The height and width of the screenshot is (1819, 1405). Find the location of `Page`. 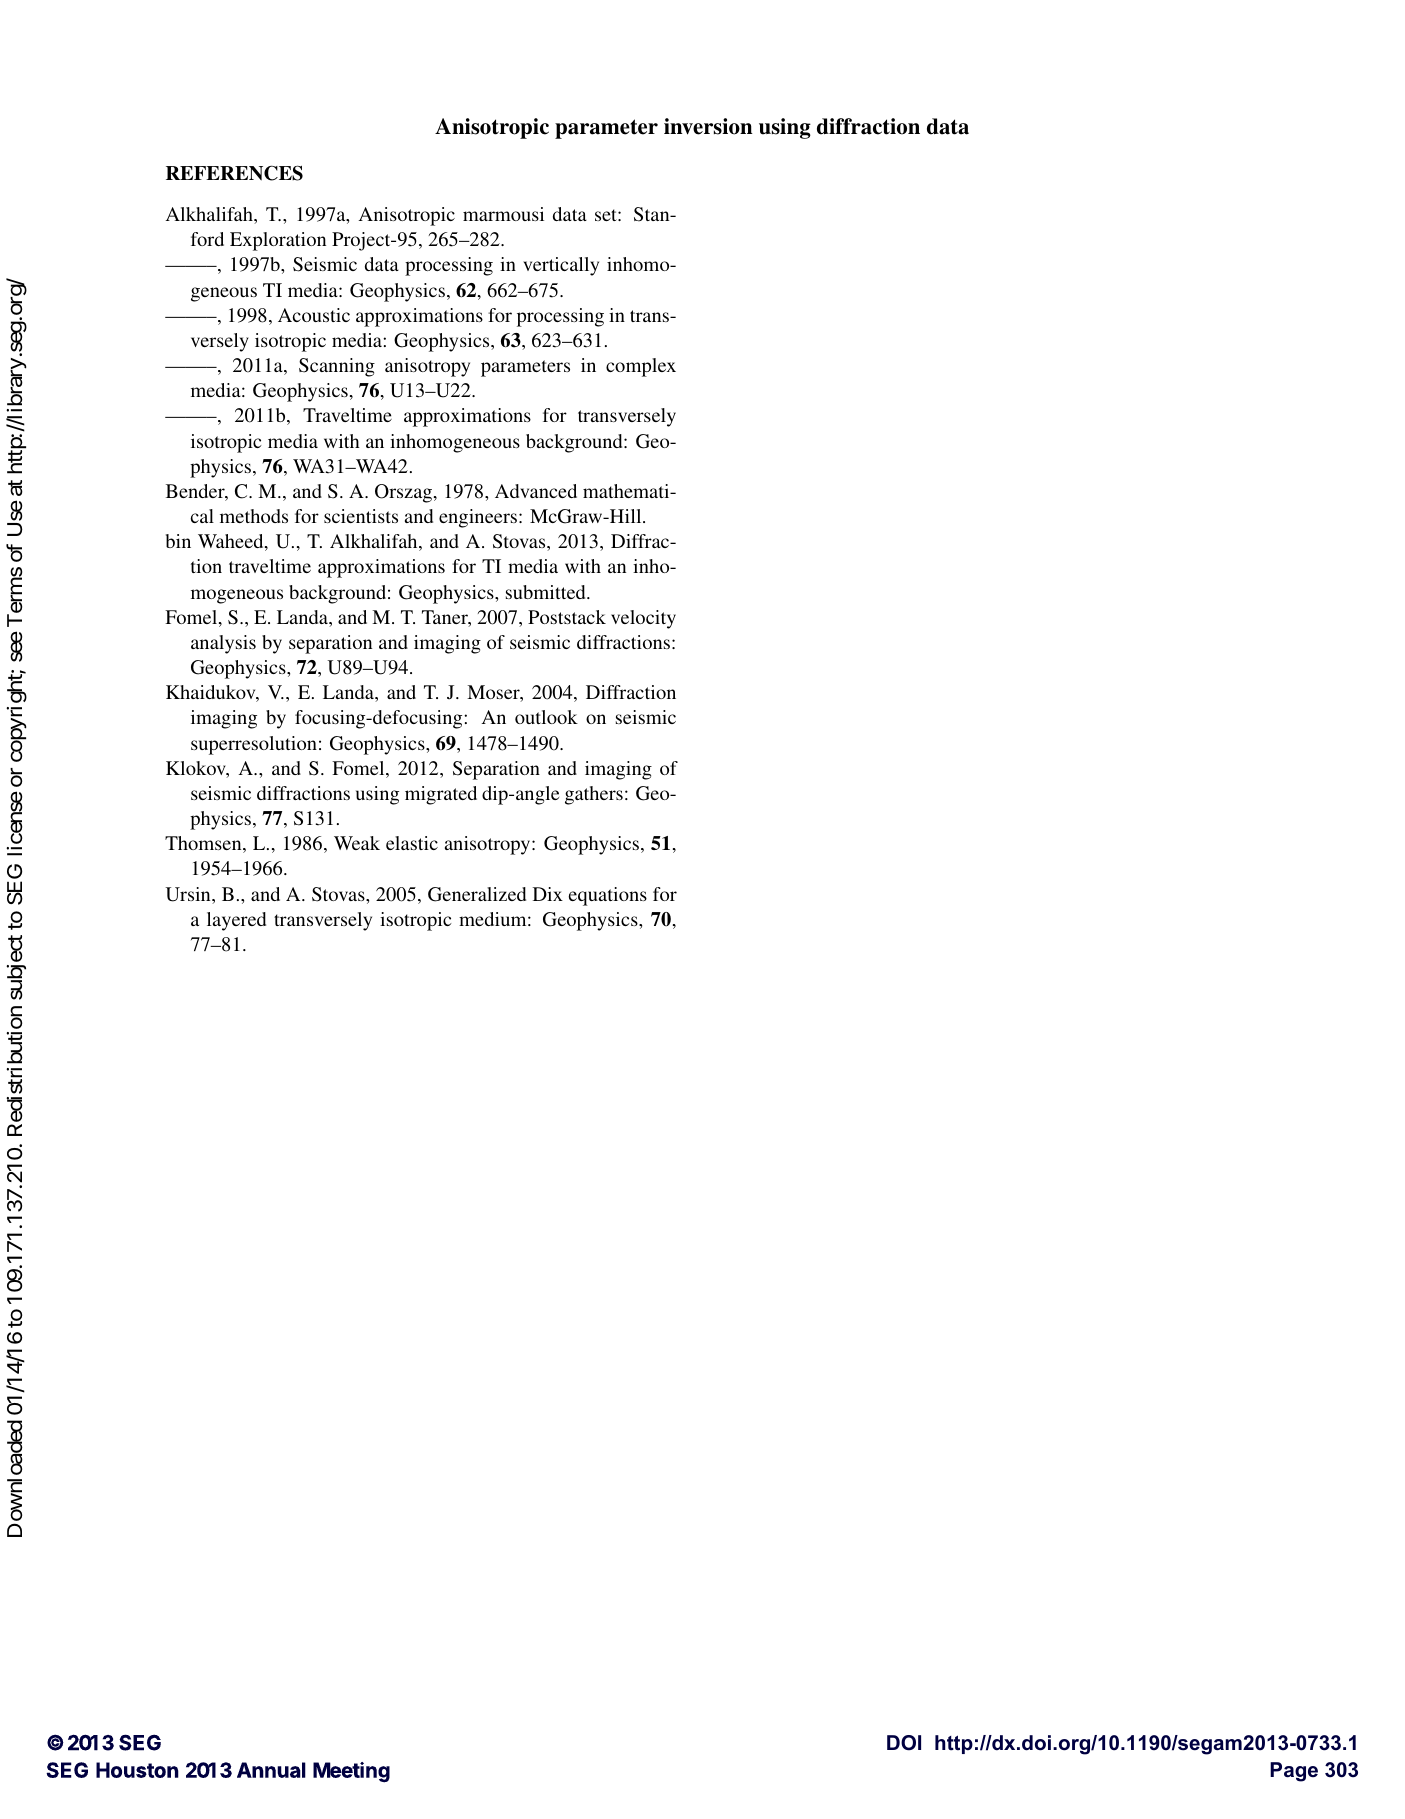

Page is located at coordinates (1294, 1772).
